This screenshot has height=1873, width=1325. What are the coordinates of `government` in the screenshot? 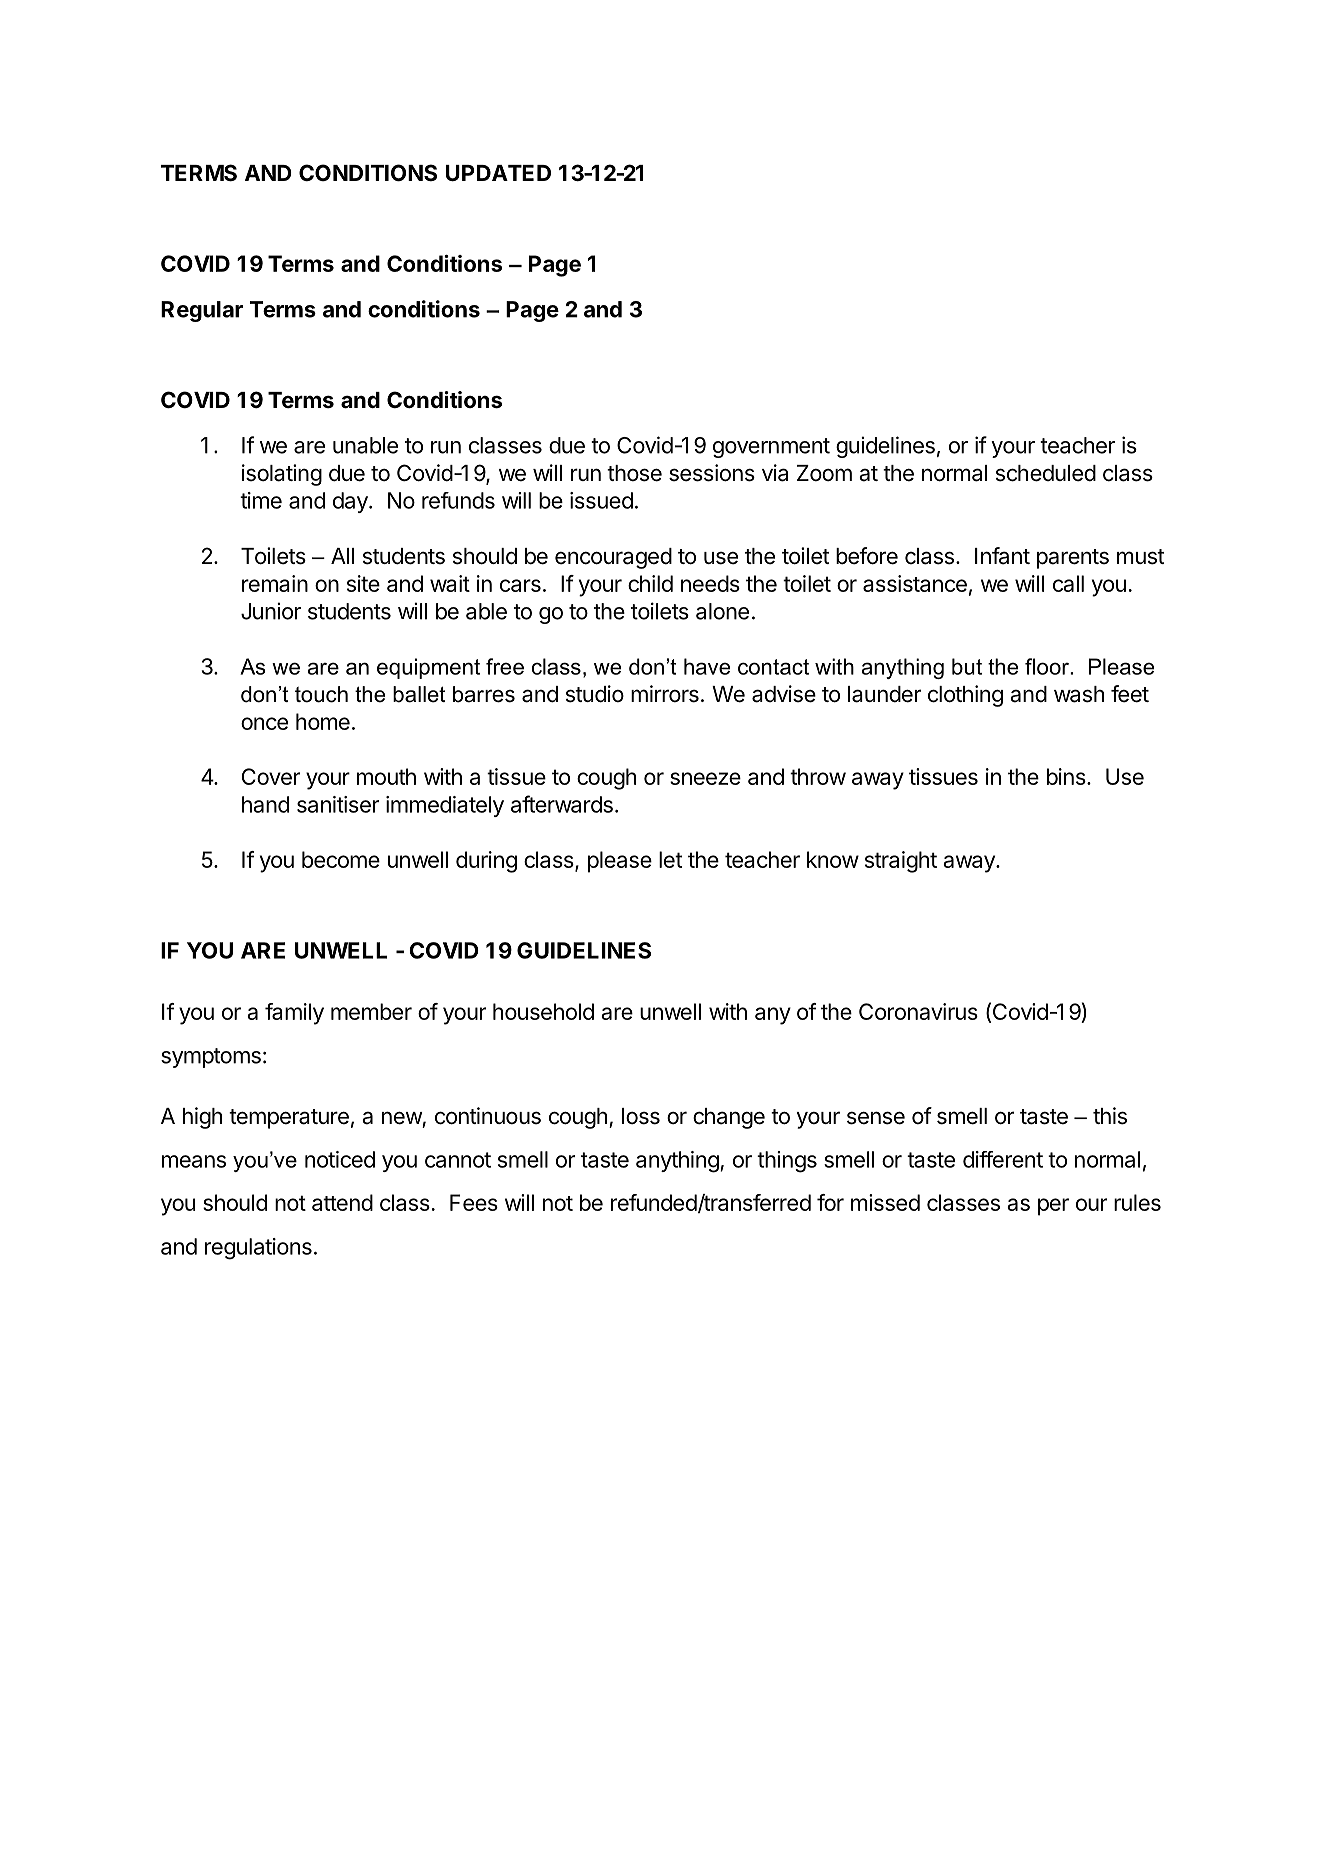 It's located at (771, 448).
